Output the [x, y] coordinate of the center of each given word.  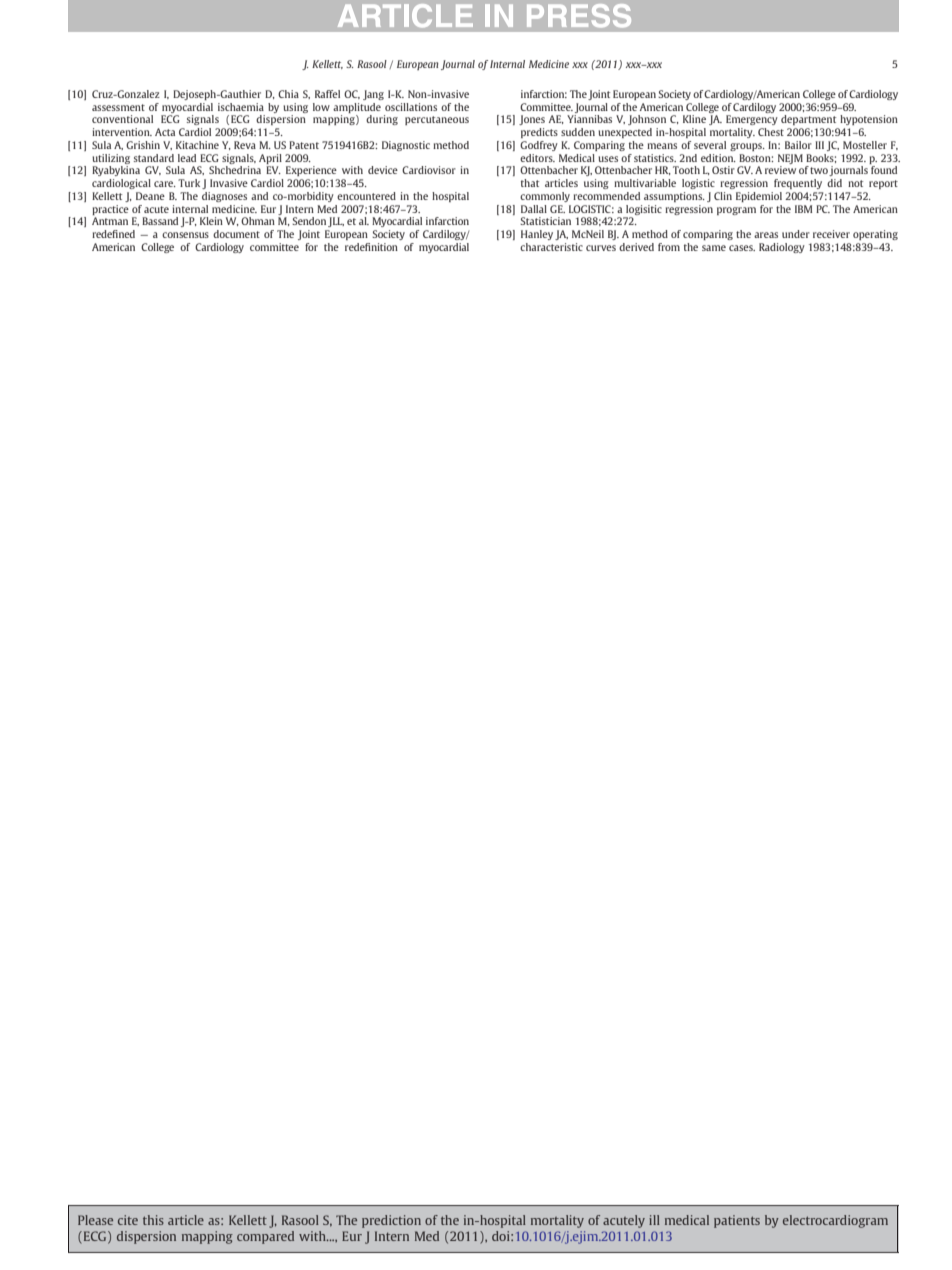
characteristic [551, 247]
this [153, 1220]
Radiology [782, 248]
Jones [532, 120]
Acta [165, 132]
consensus [185, 235]
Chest [771, 132]
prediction [391, 1221]
